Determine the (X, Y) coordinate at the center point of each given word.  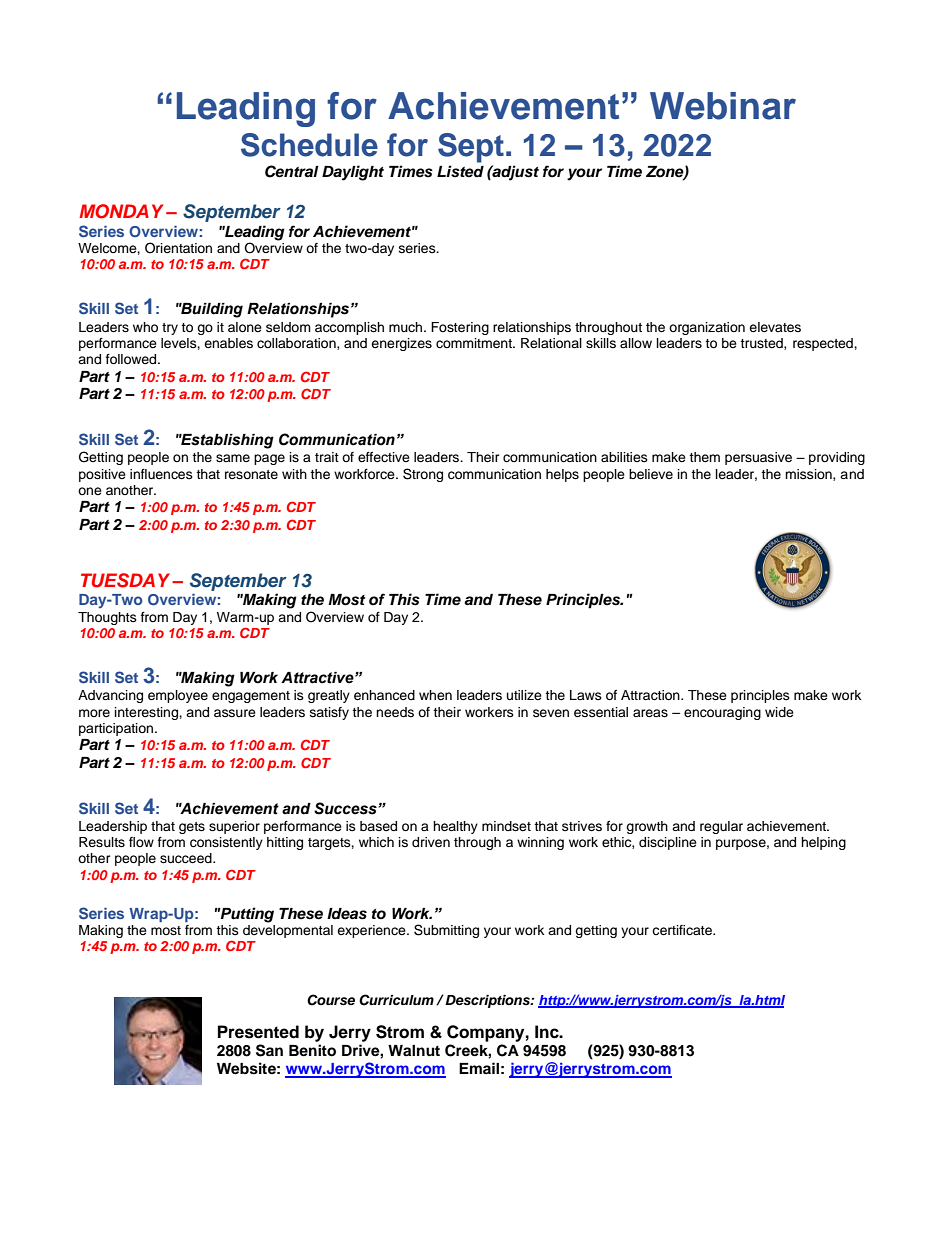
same (233, 458)
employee (178, 696)
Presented (258, 1032)
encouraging (722, 713)
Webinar (723, 106)
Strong (423, 475)
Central (292, 171)
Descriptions (488, 1001)
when (435, 695)
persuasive (758, 458)
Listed (460, 171)
